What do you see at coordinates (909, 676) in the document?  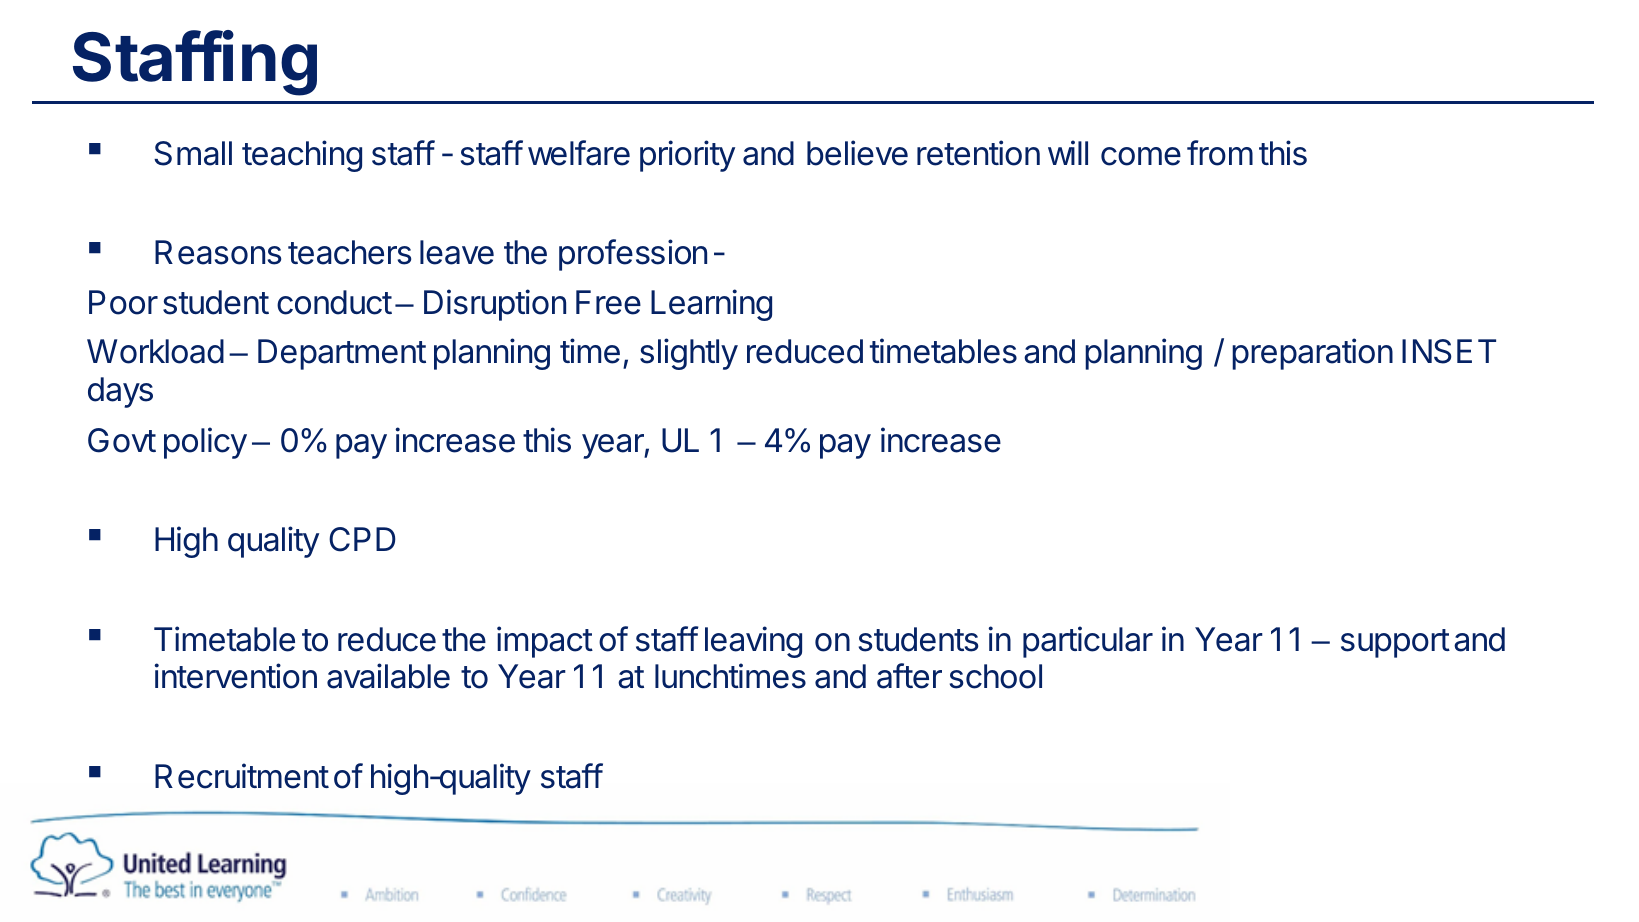 I see `after` at bounding box center [909, 676].
